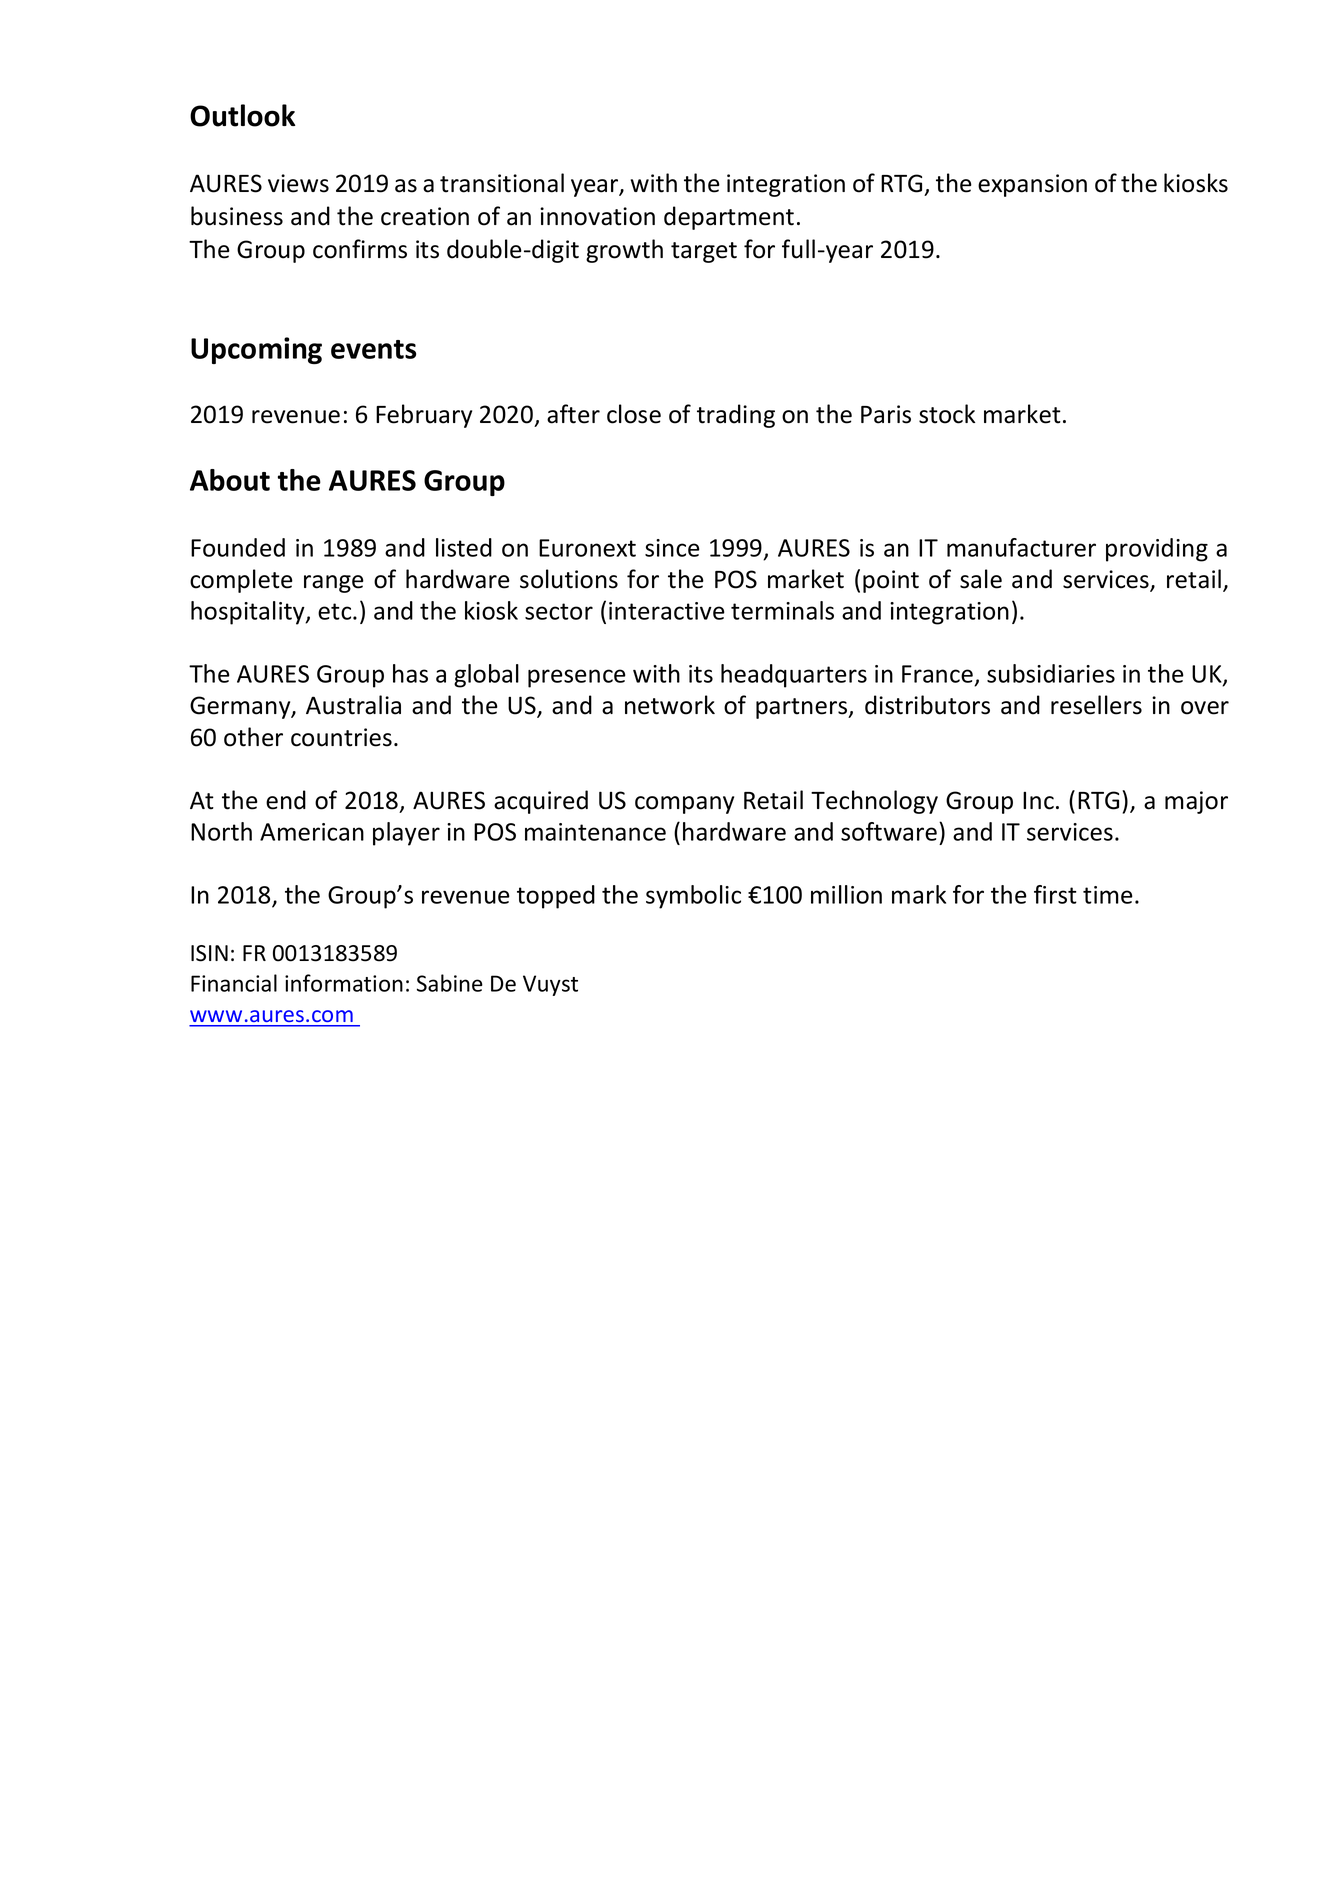 This screenshot has width=1344, height=1900. Describe the element at coordinates (1032, 185) in the screenshot. I see `expansion` at that location.
